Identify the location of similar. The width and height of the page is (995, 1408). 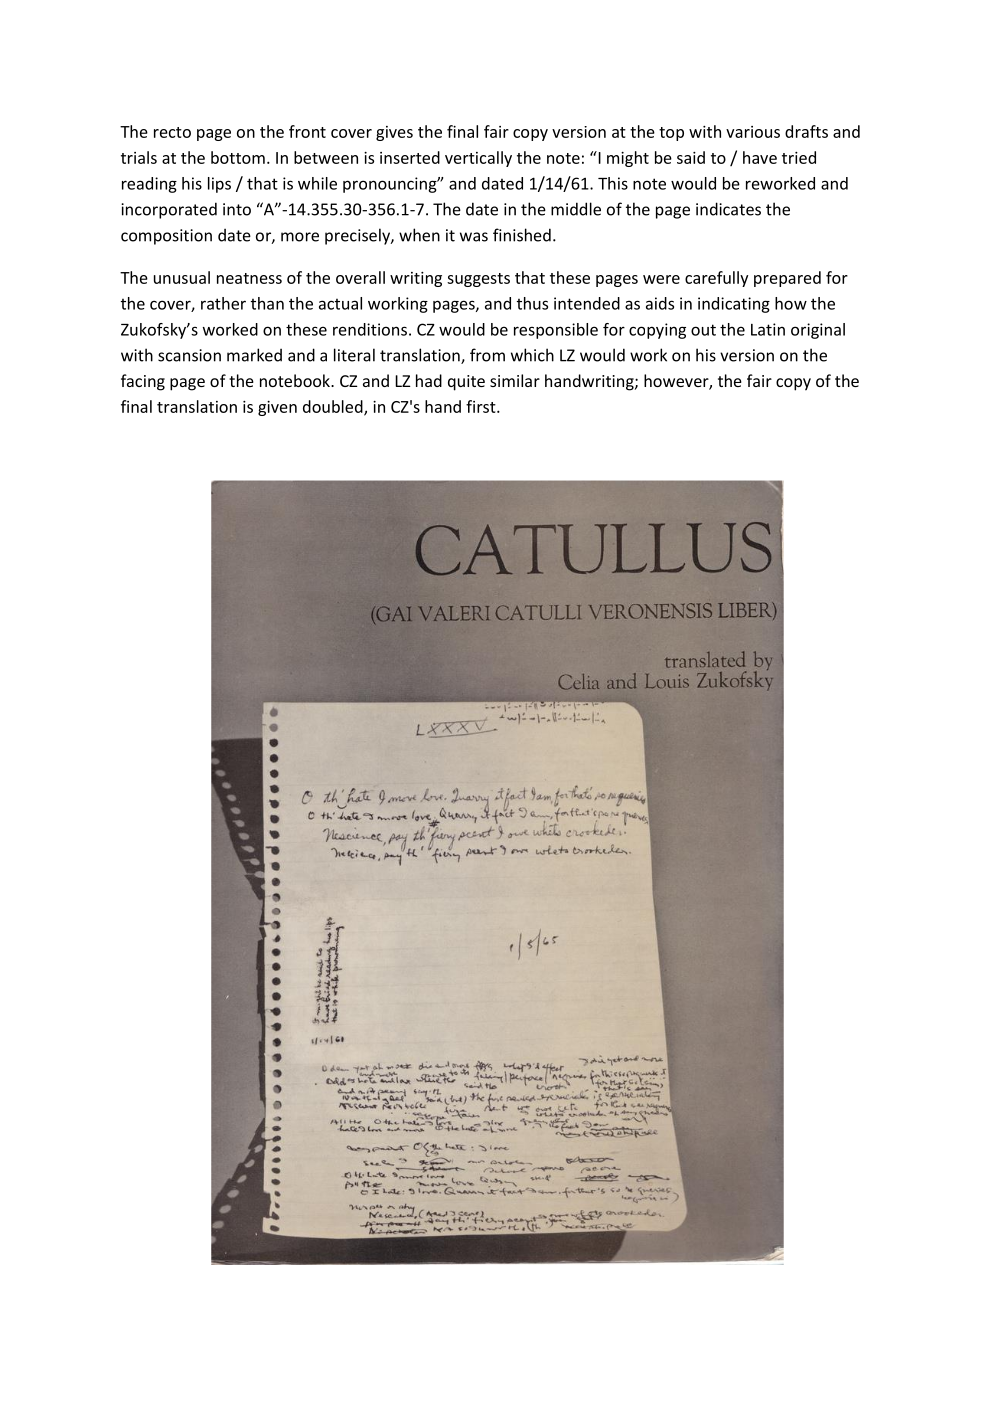
(515, 380).
